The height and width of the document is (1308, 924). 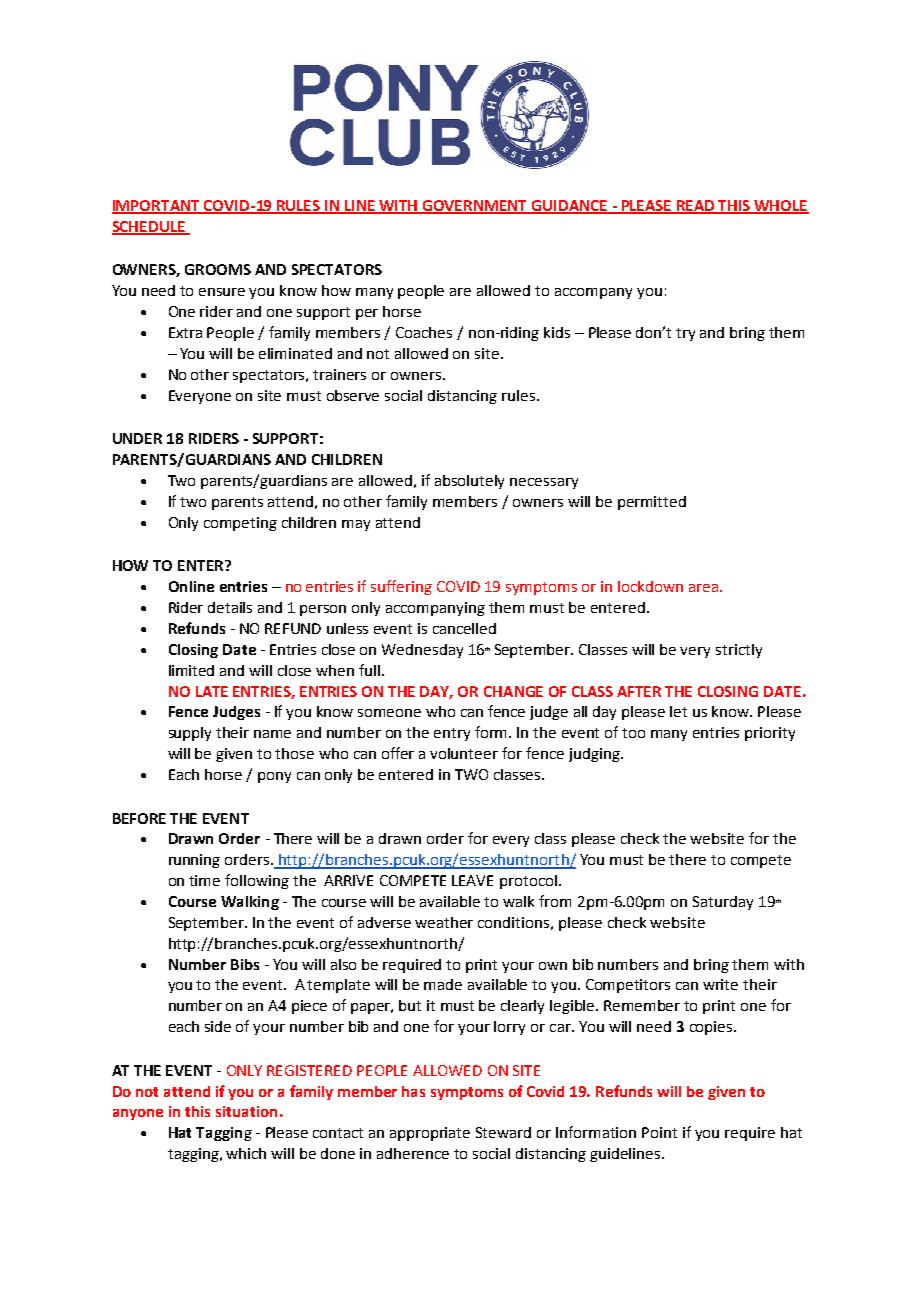 I want to click on Wednesday, so click(x=422, y=651).
